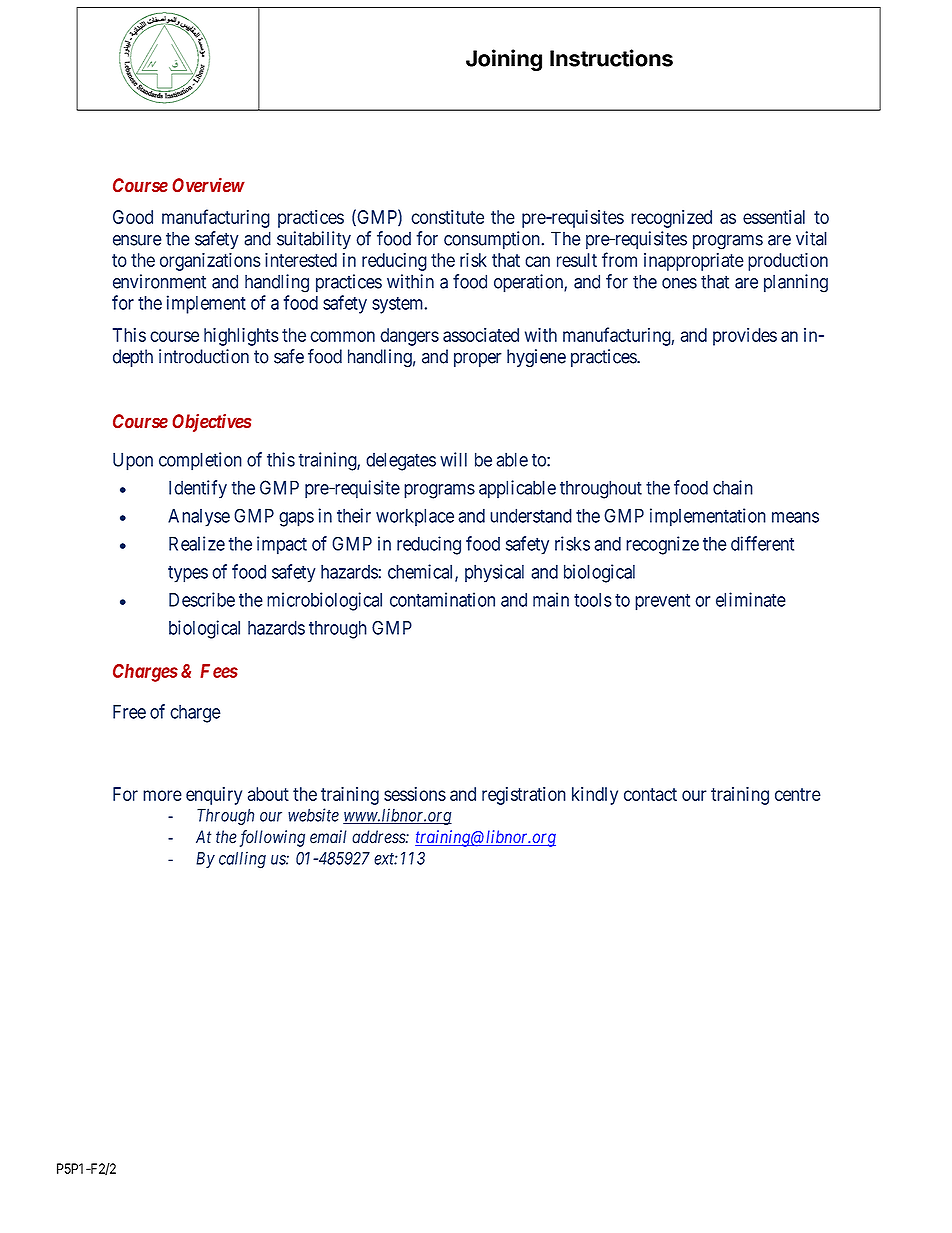 The height and width of the screenshot is (1233, 952). What do you see at coordinates (798, 794) in the screenshot?
I see `centre` at bounding box center [798, 794].
